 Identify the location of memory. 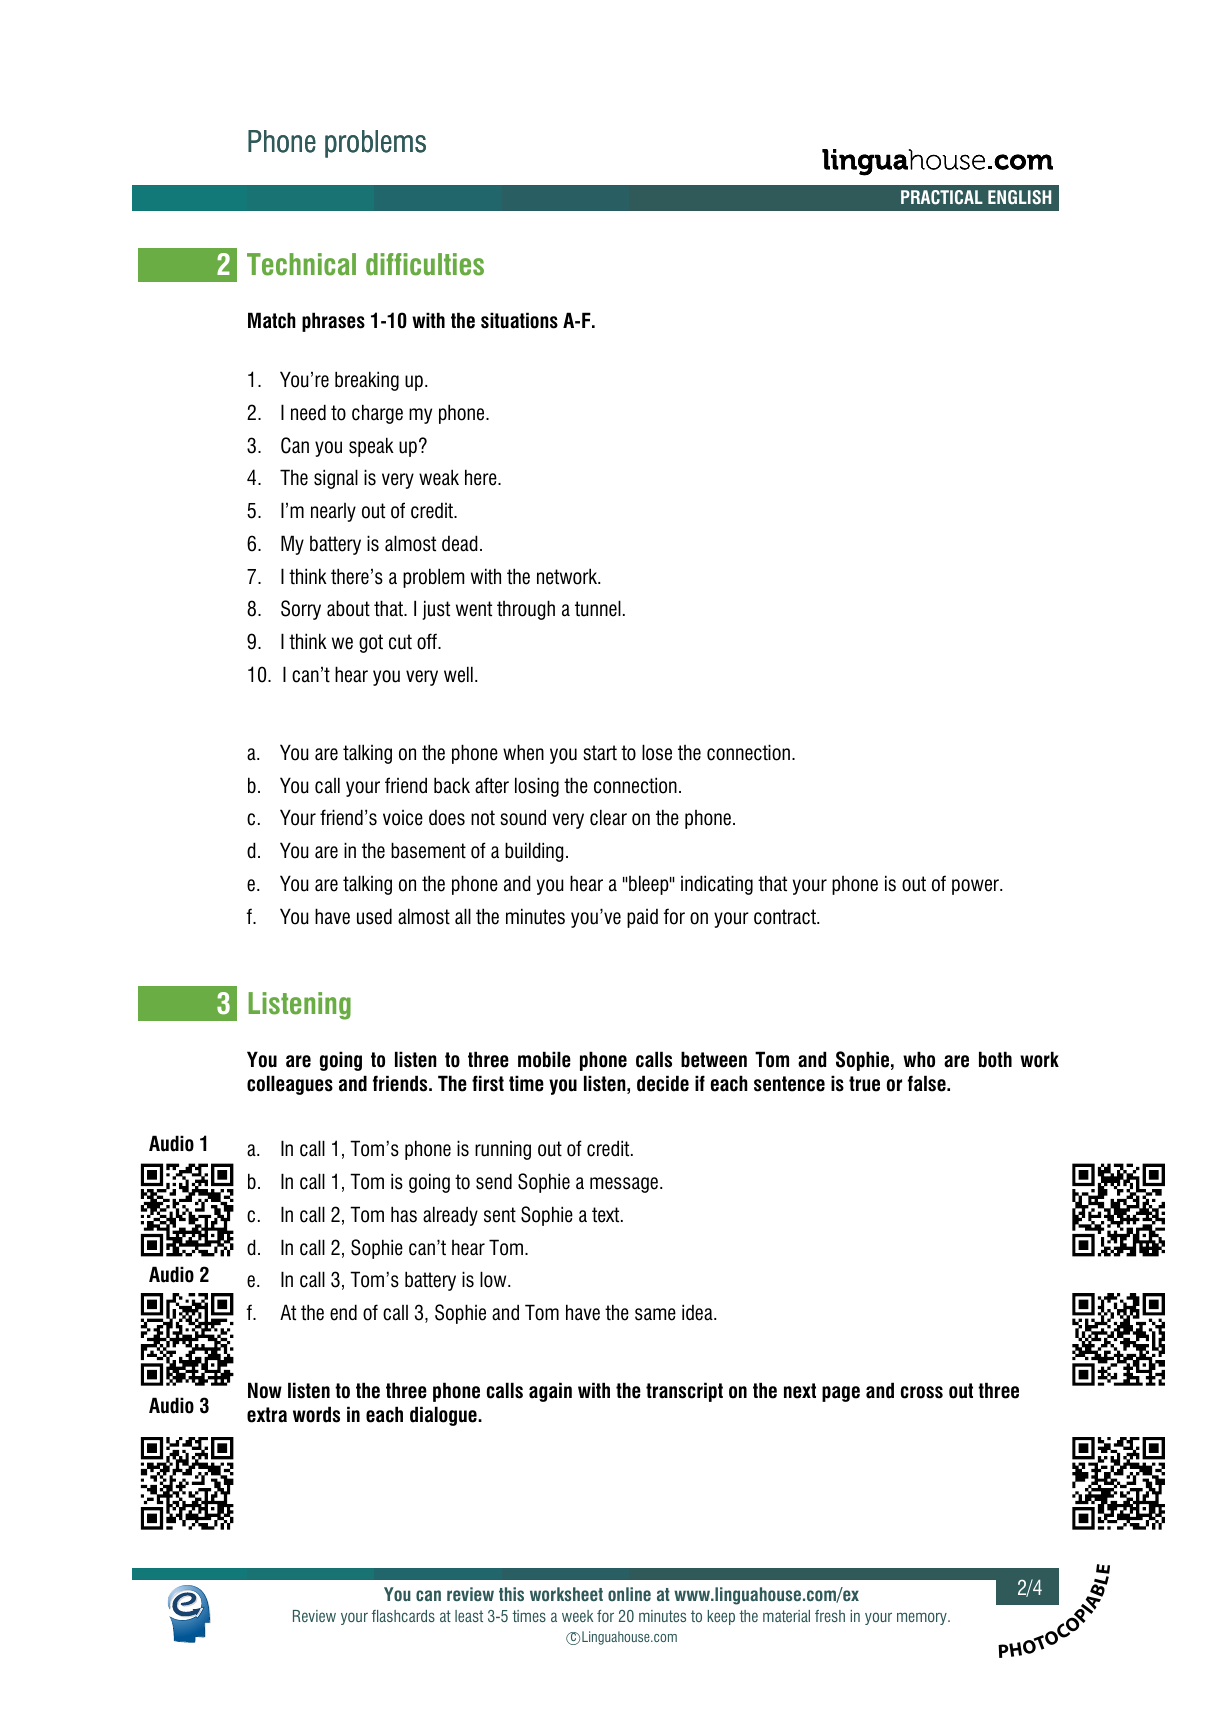
(923, 1618).
